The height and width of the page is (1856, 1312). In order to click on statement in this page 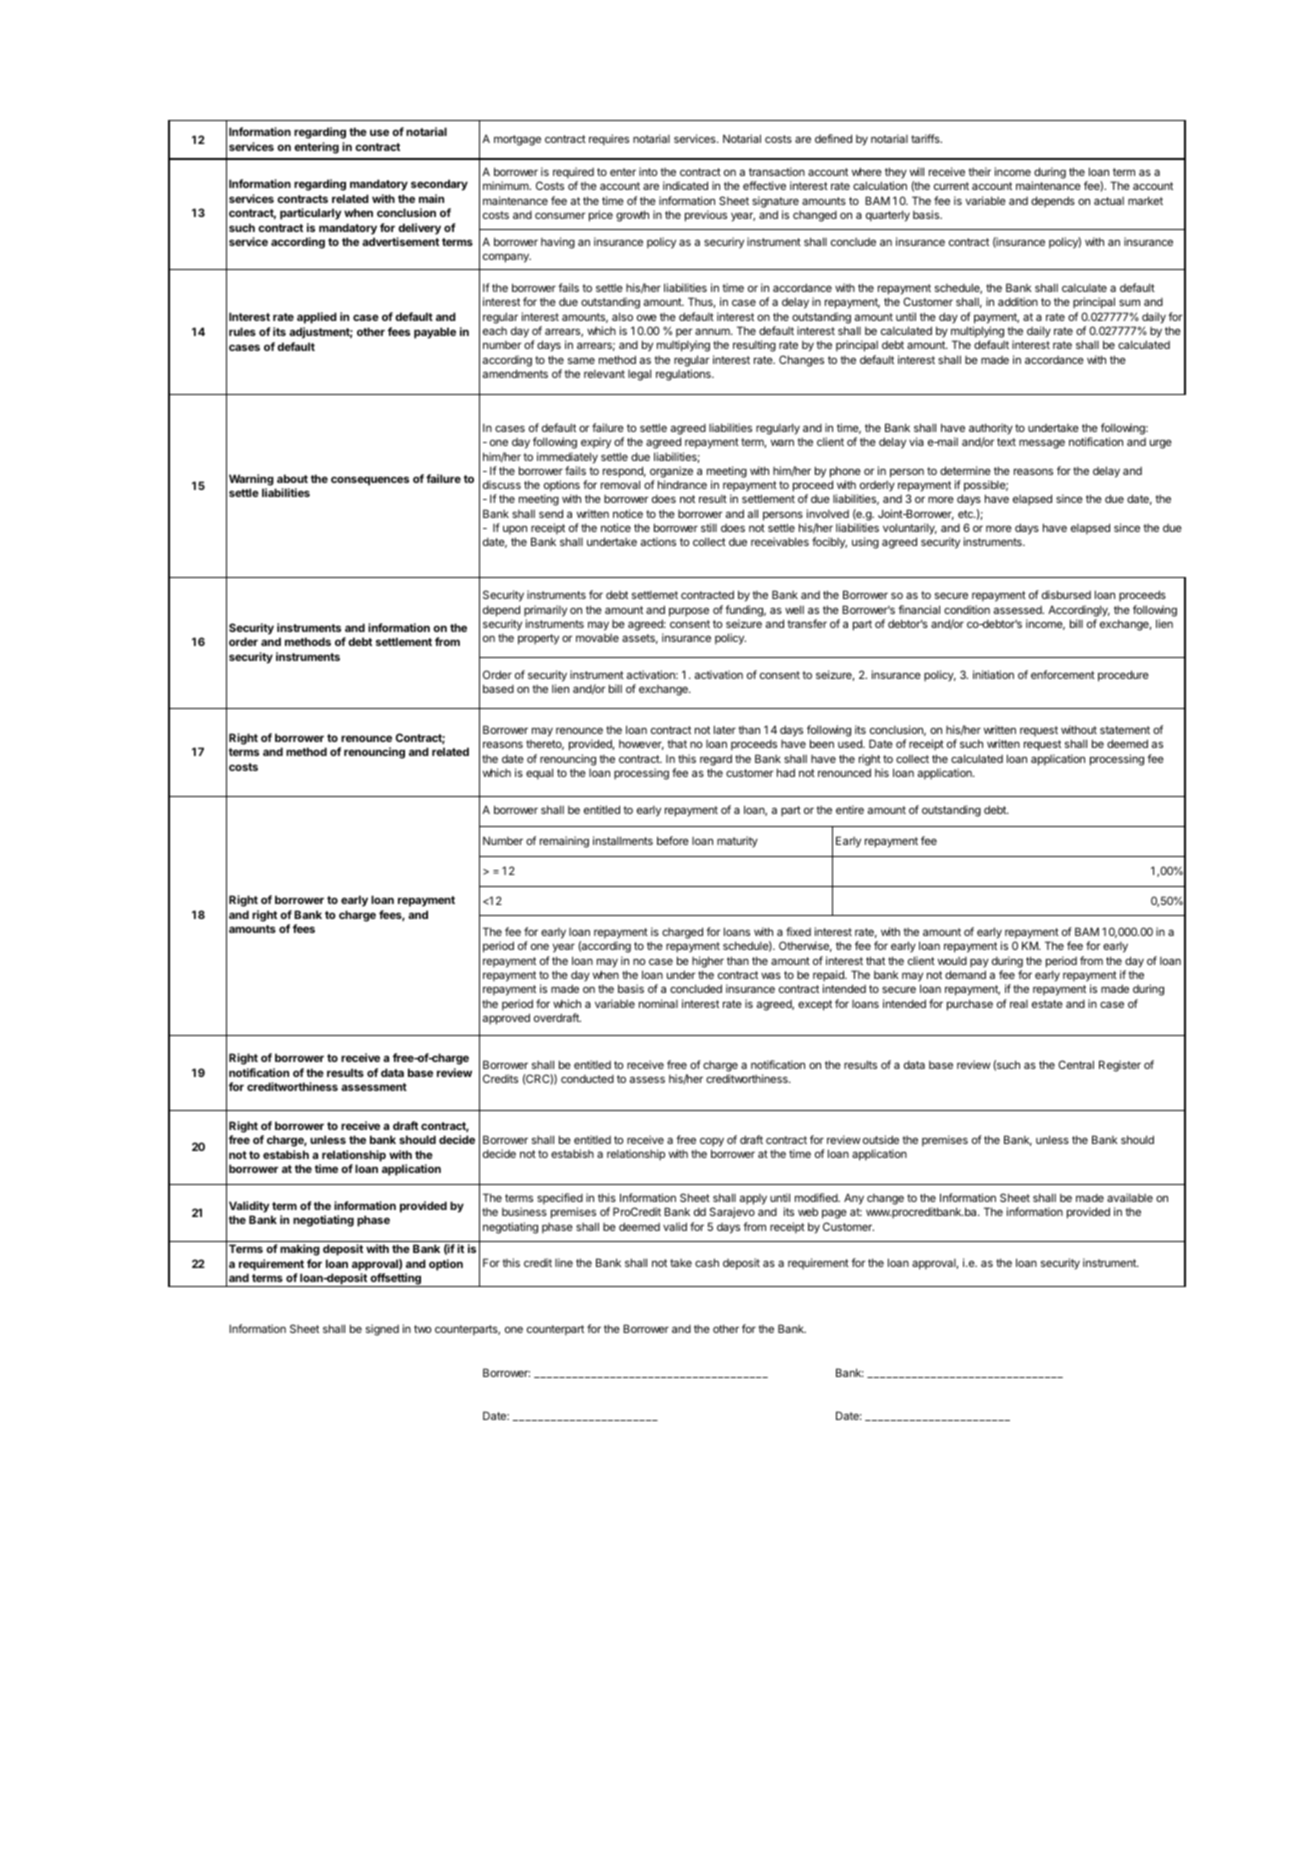, I will do `click(1125, 730)`.
